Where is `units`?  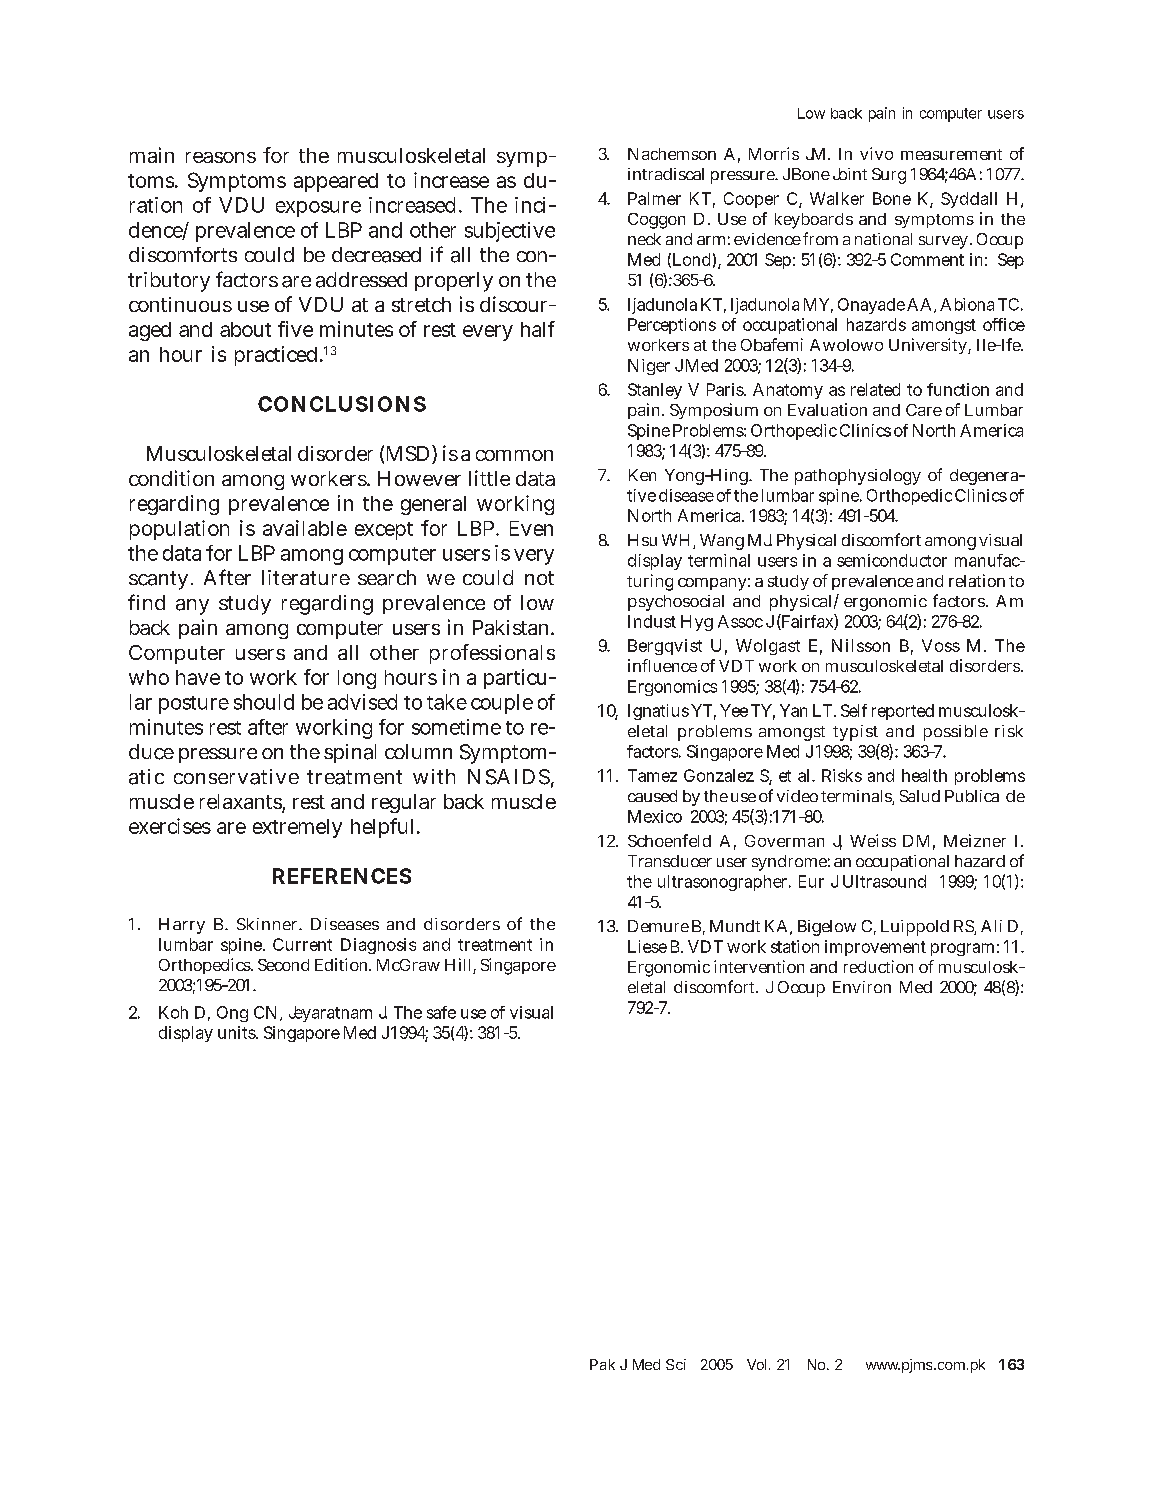
units is located at coordinates (238, 1032).
